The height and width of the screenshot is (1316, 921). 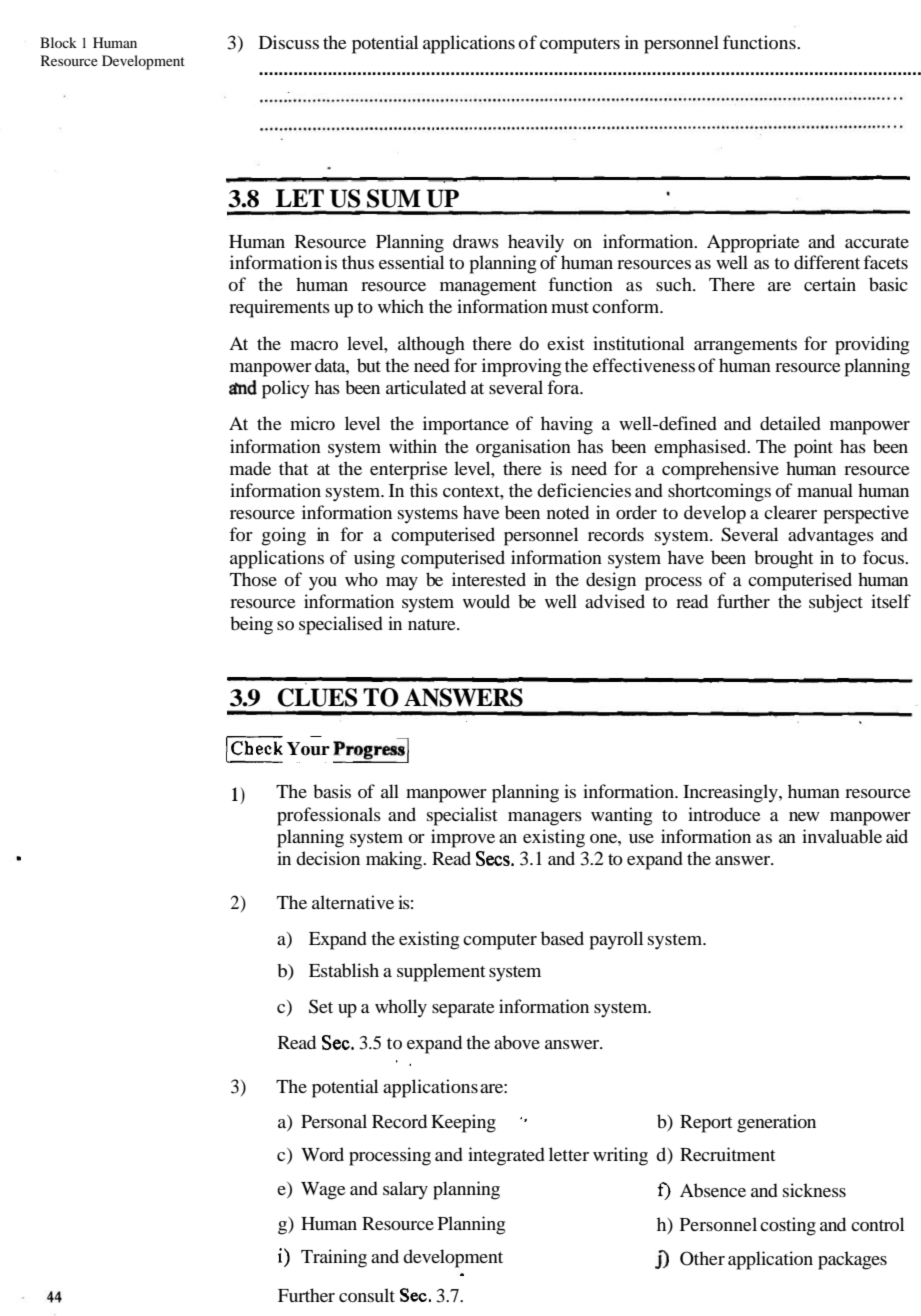 I want to click on new, so click(x=804, y=816).
